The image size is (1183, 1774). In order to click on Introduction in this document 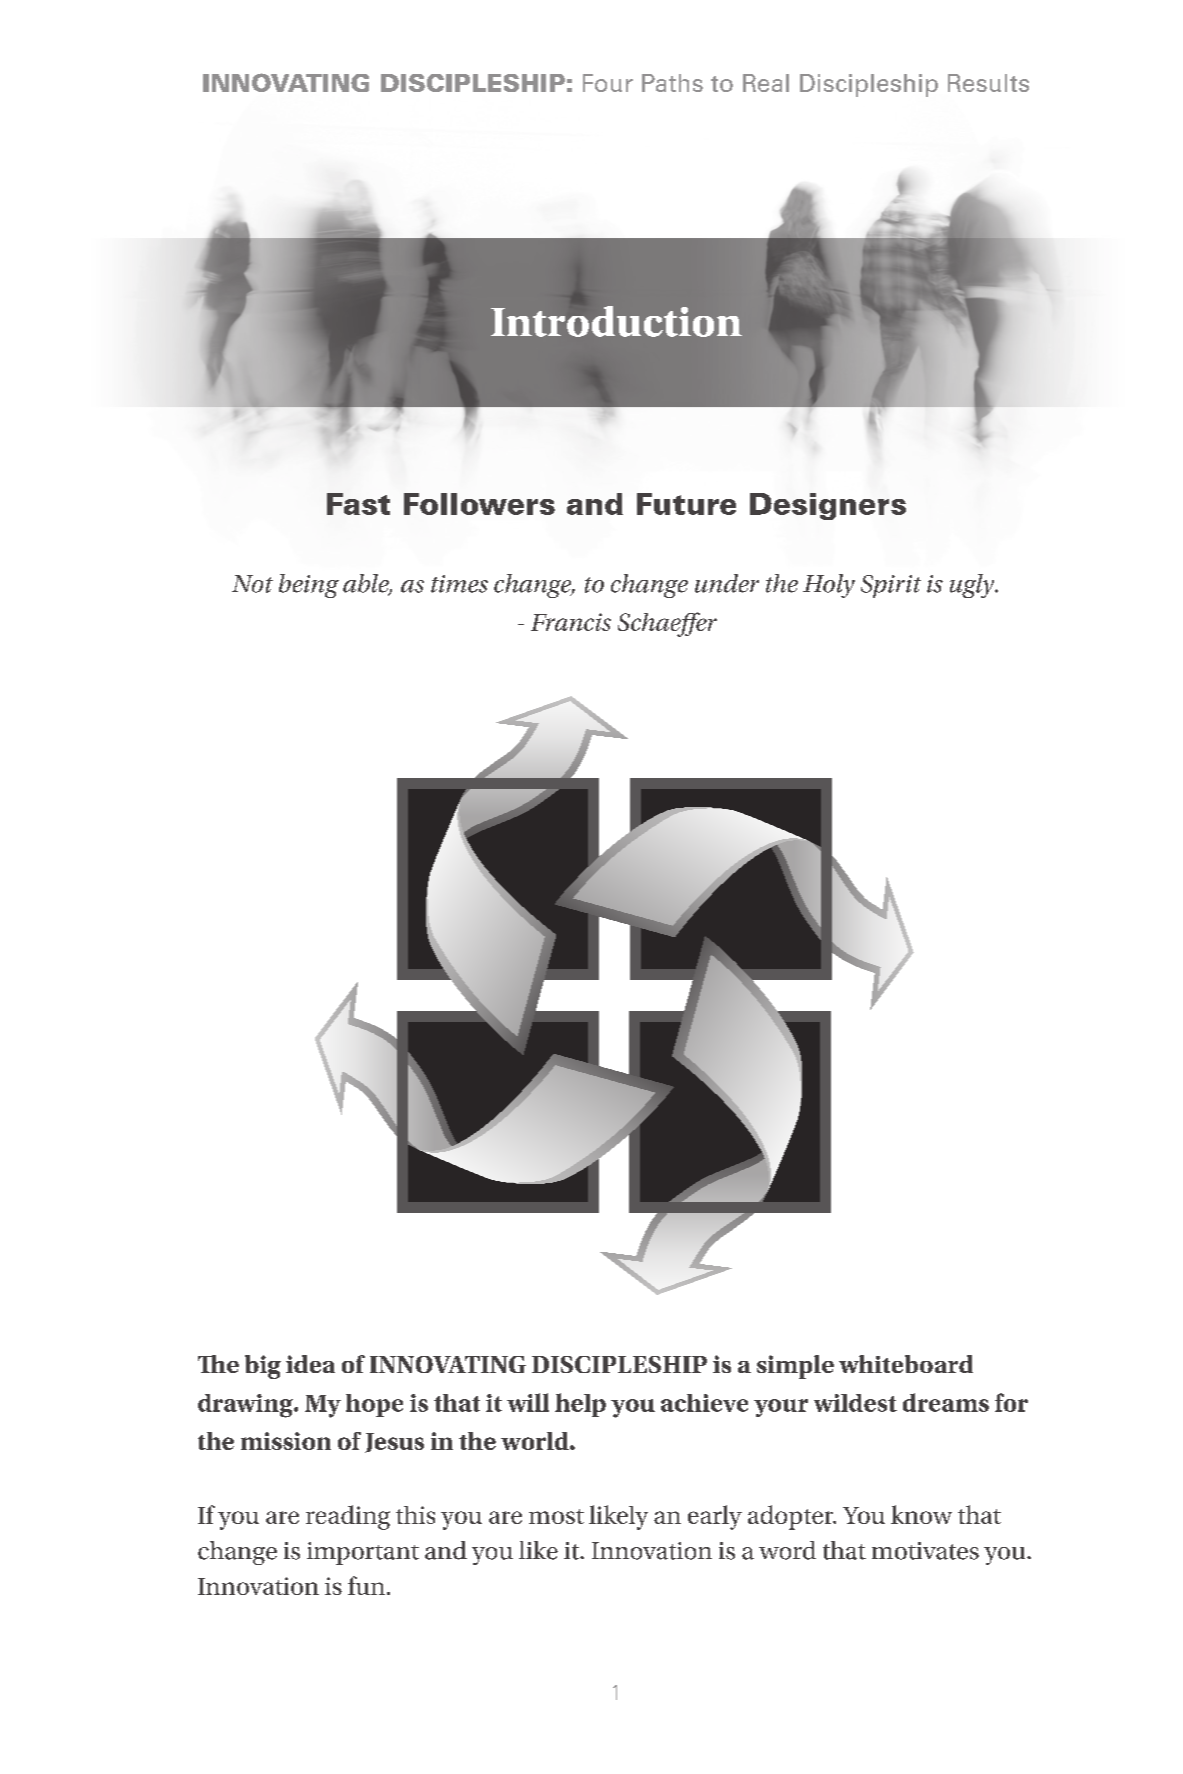, I will do `click(616, 321)`.
